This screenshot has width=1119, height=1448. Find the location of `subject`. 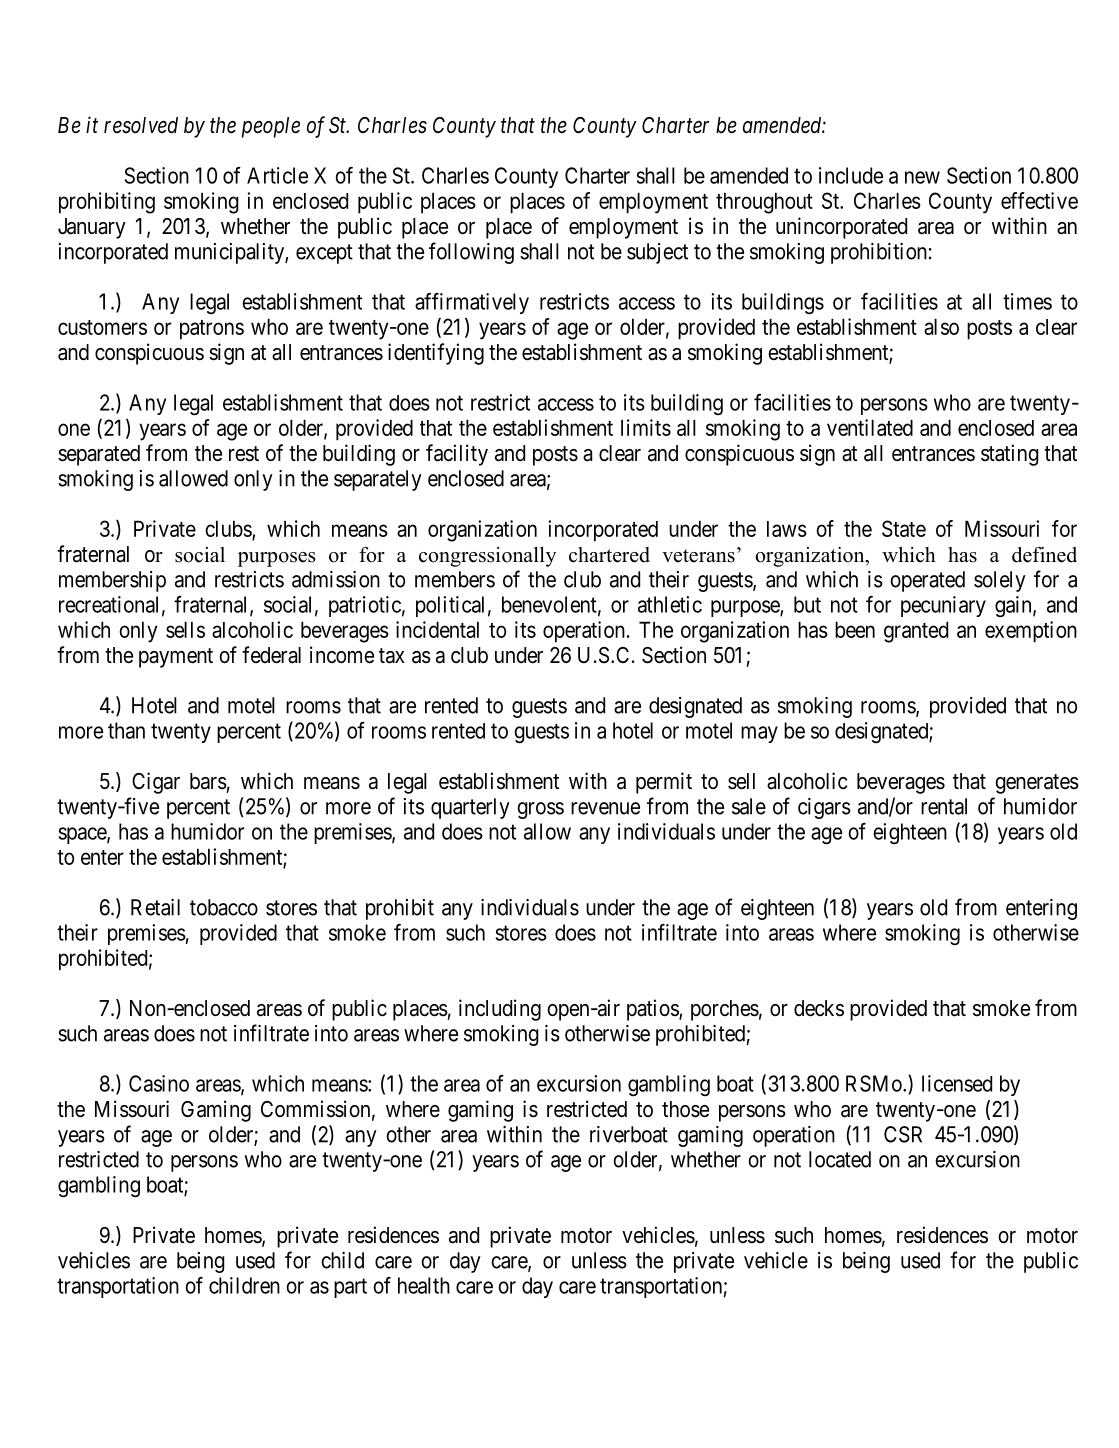

subject is located at coordinates (657, 253).
